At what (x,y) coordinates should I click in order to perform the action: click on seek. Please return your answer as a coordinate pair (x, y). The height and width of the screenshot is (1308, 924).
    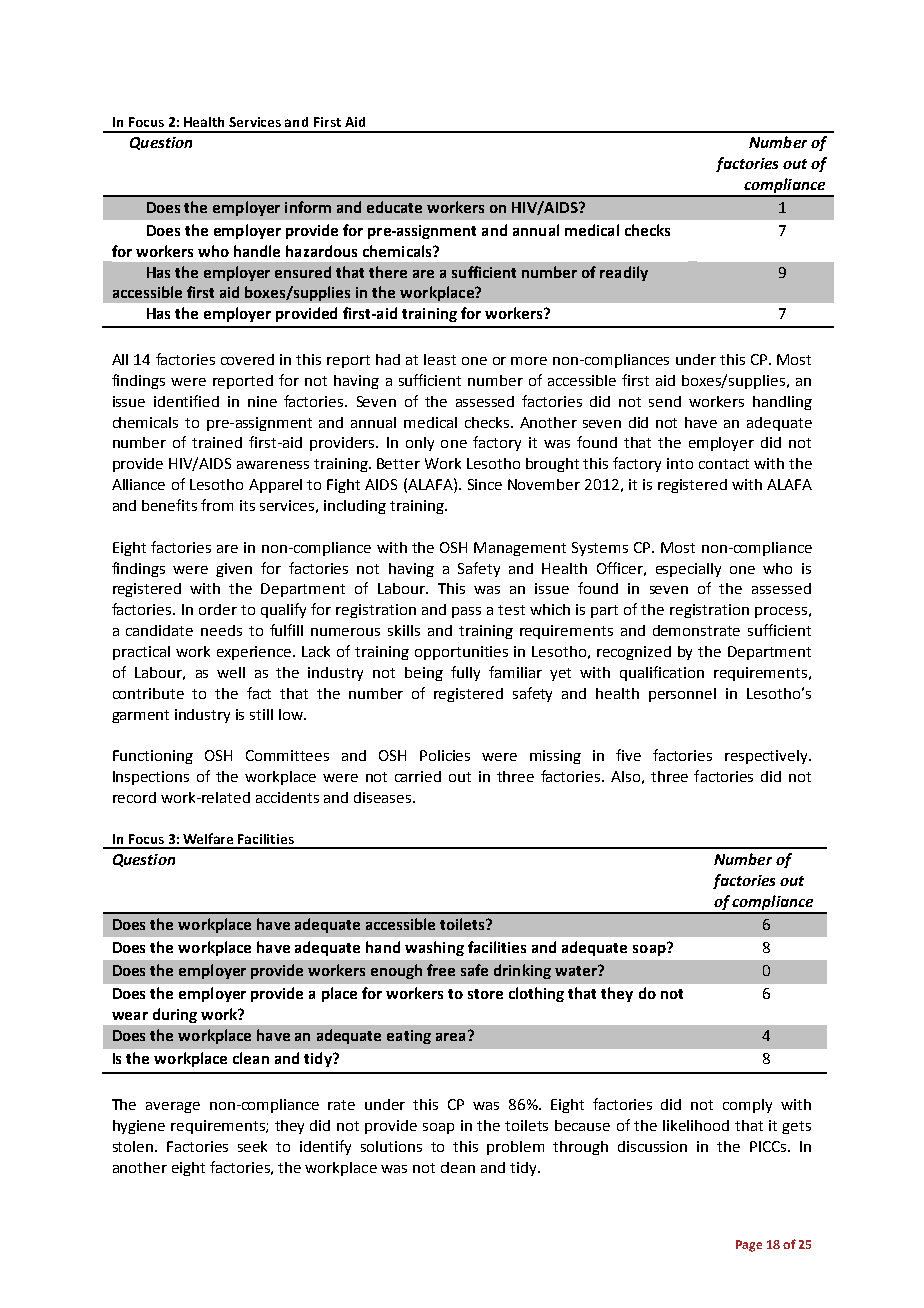
    Looking at the image, I should click on (252, 1146).
